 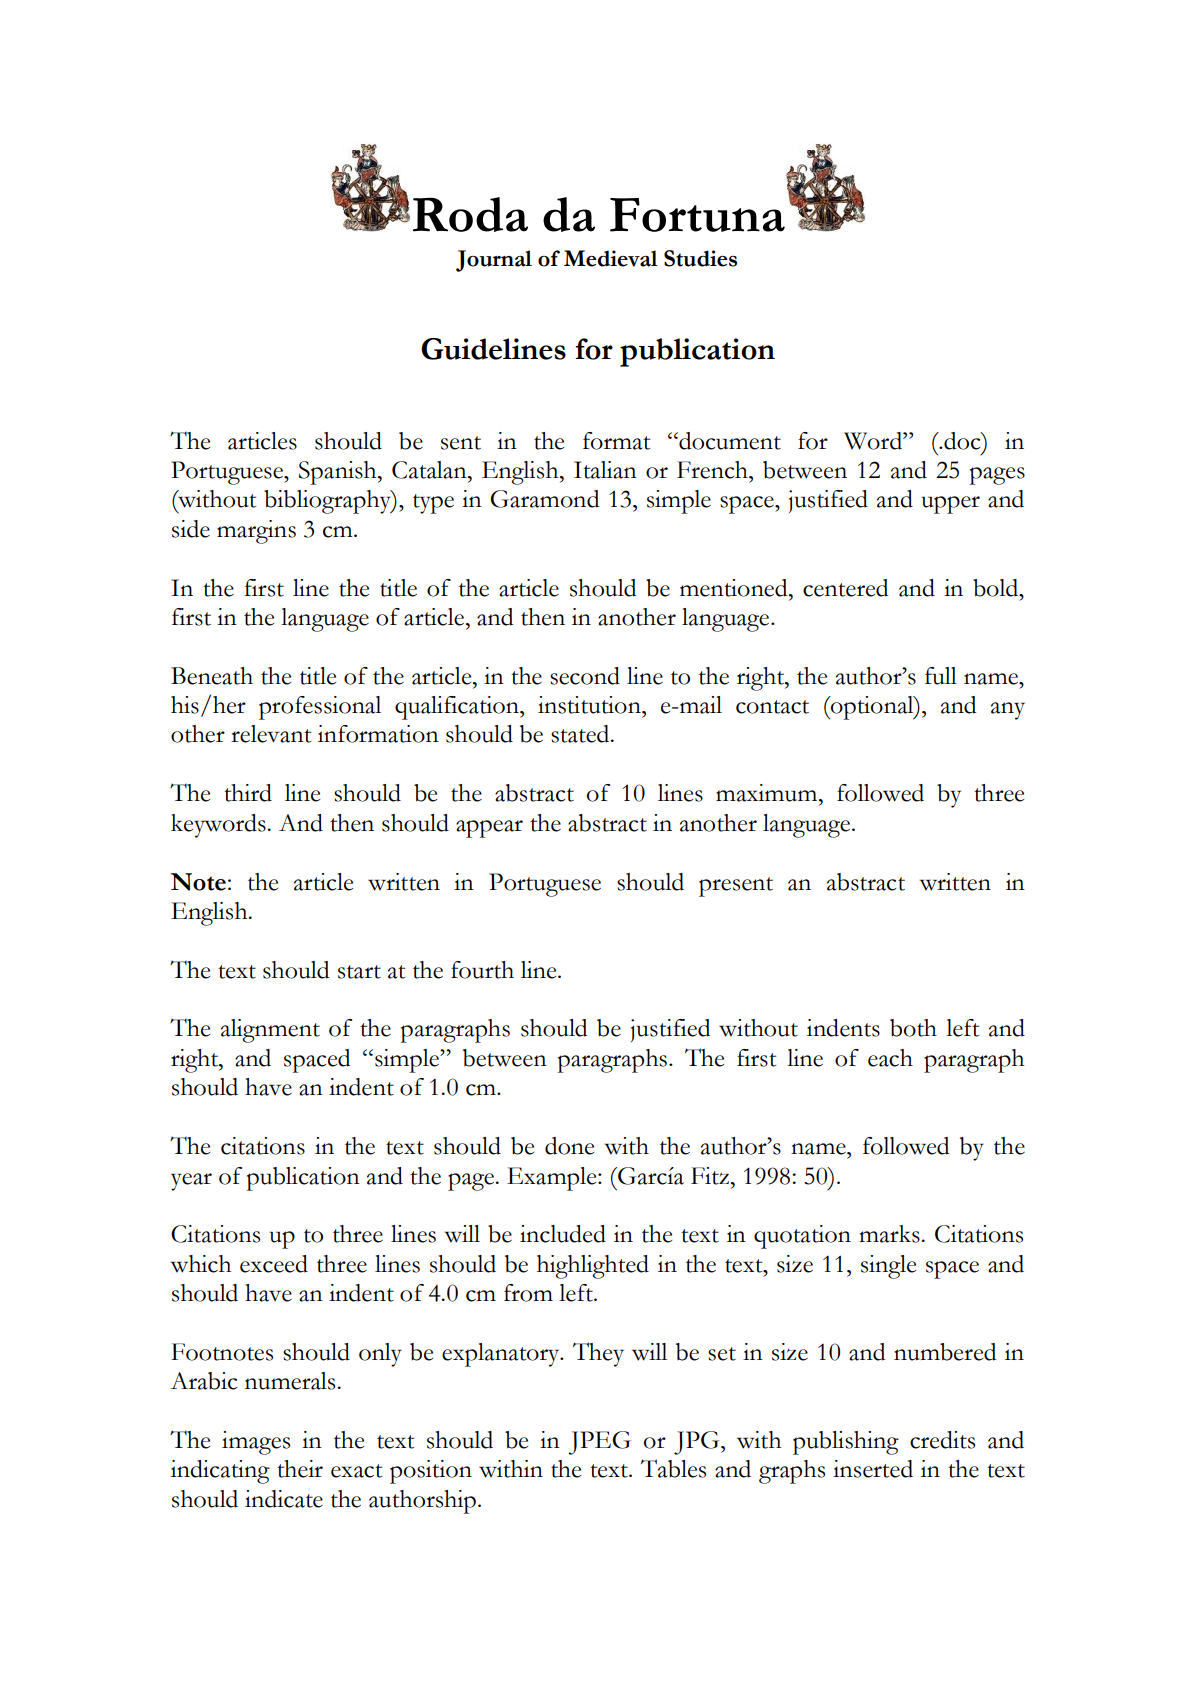 What do you see at coordinates (611, 258) in the image?
I see `Medieval` at bounding box center [611, 258].
